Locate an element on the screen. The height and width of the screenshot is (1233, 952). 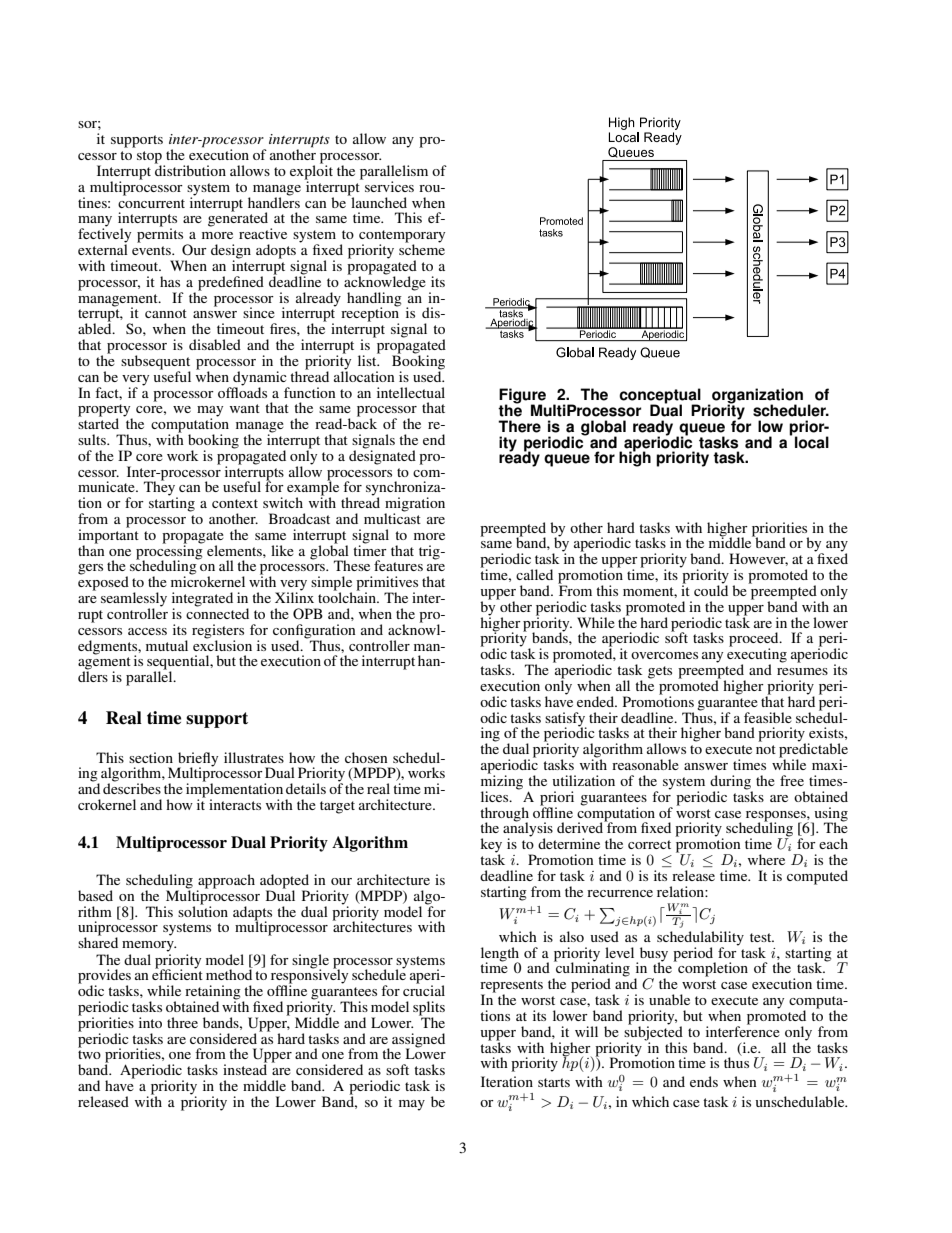
ends is located at coordinates (704, 1081).
